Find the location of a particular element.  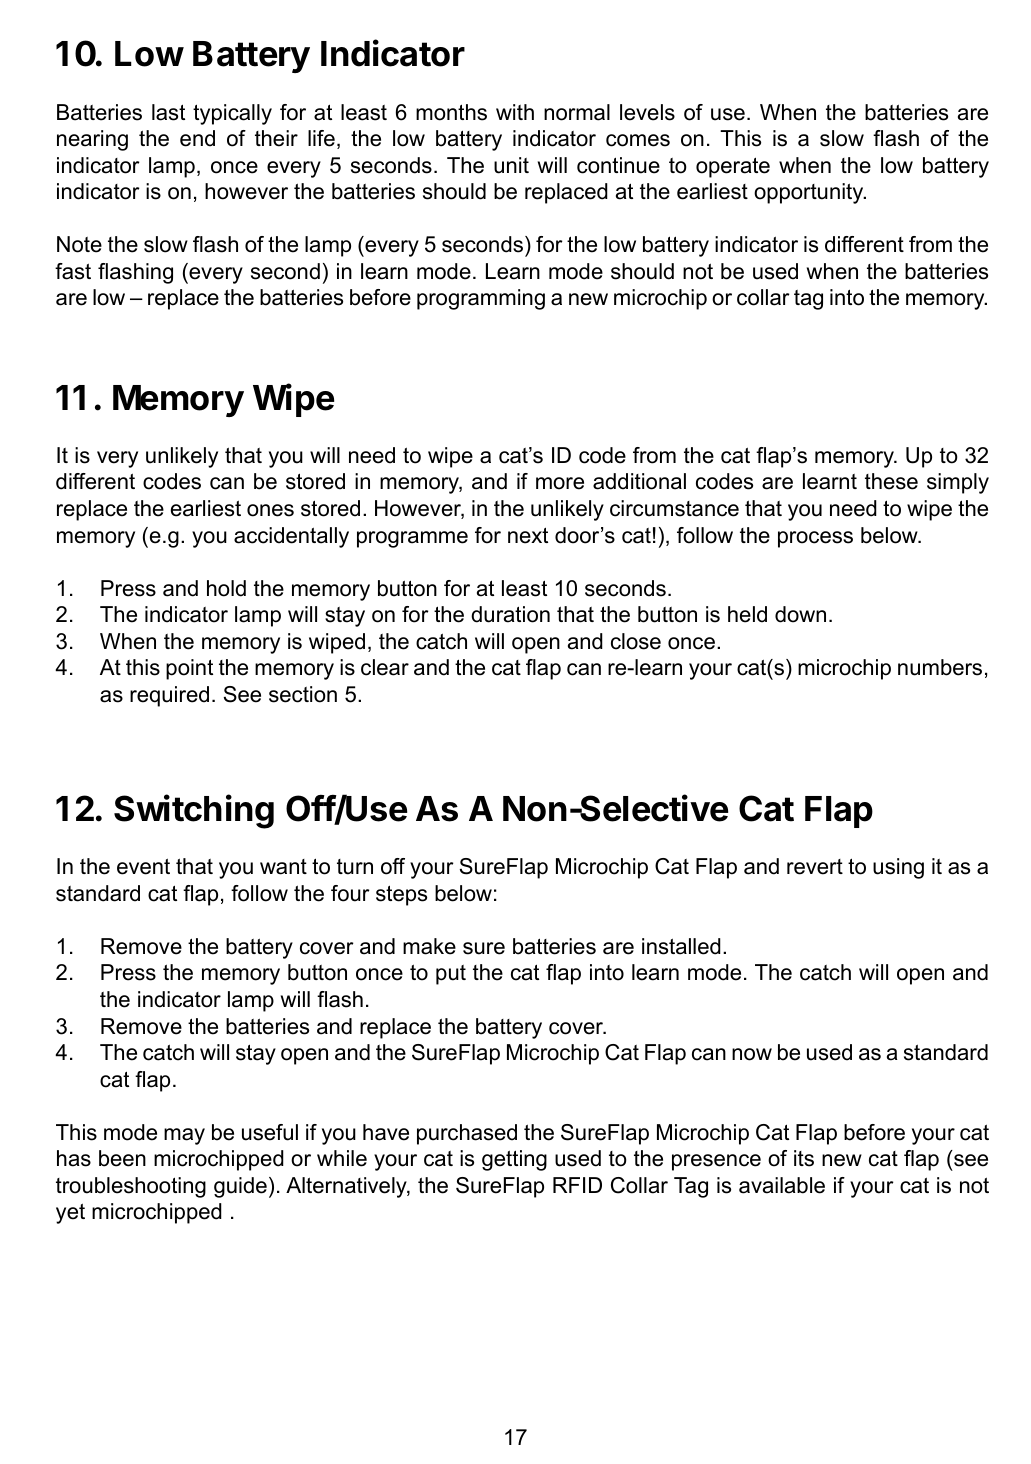

end is located at coordinates (197, 138).
